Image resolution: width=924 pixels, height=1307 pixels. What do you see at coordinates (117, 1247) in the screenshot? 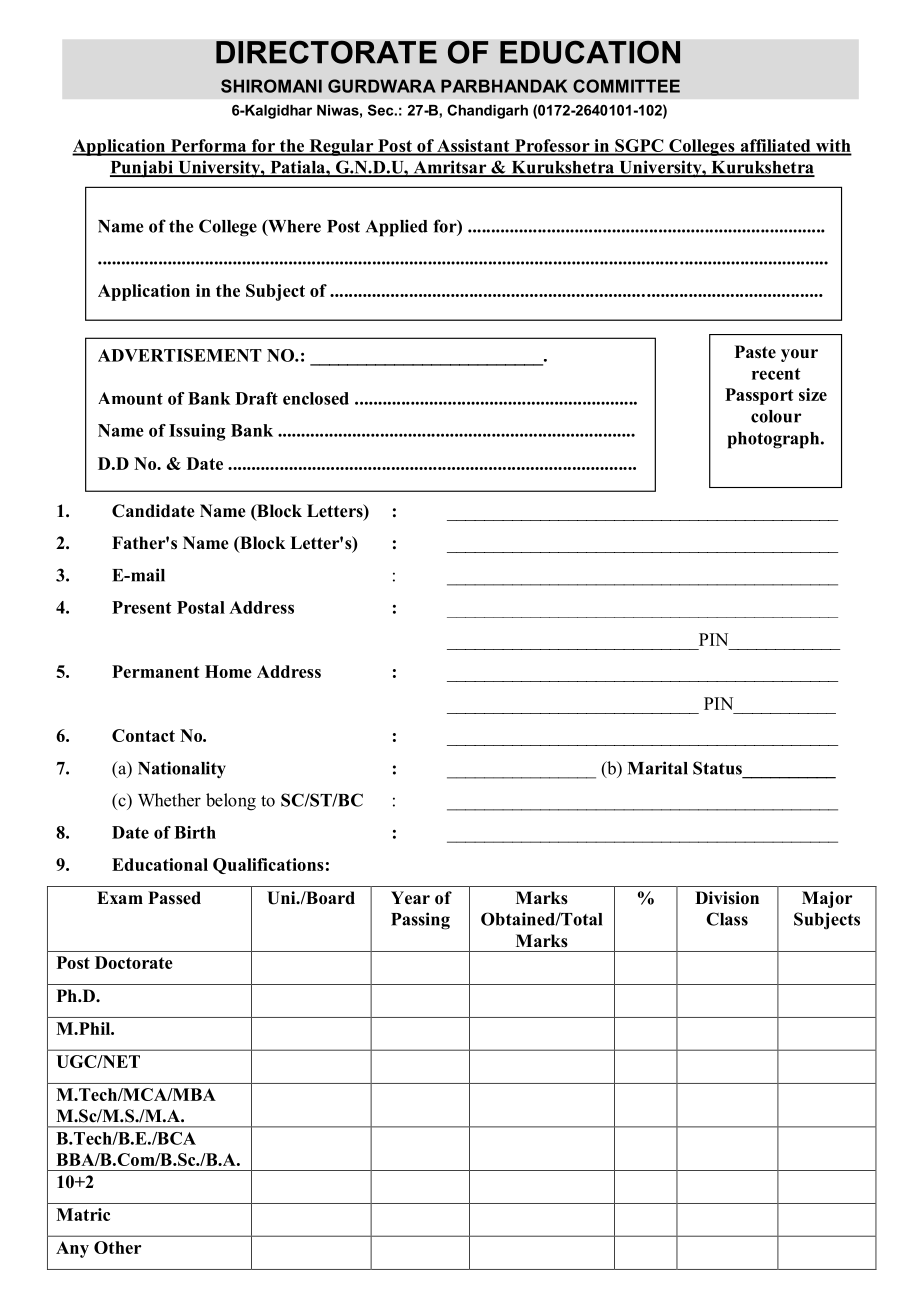
I see `Other` at bounding box center [117, 1247].
